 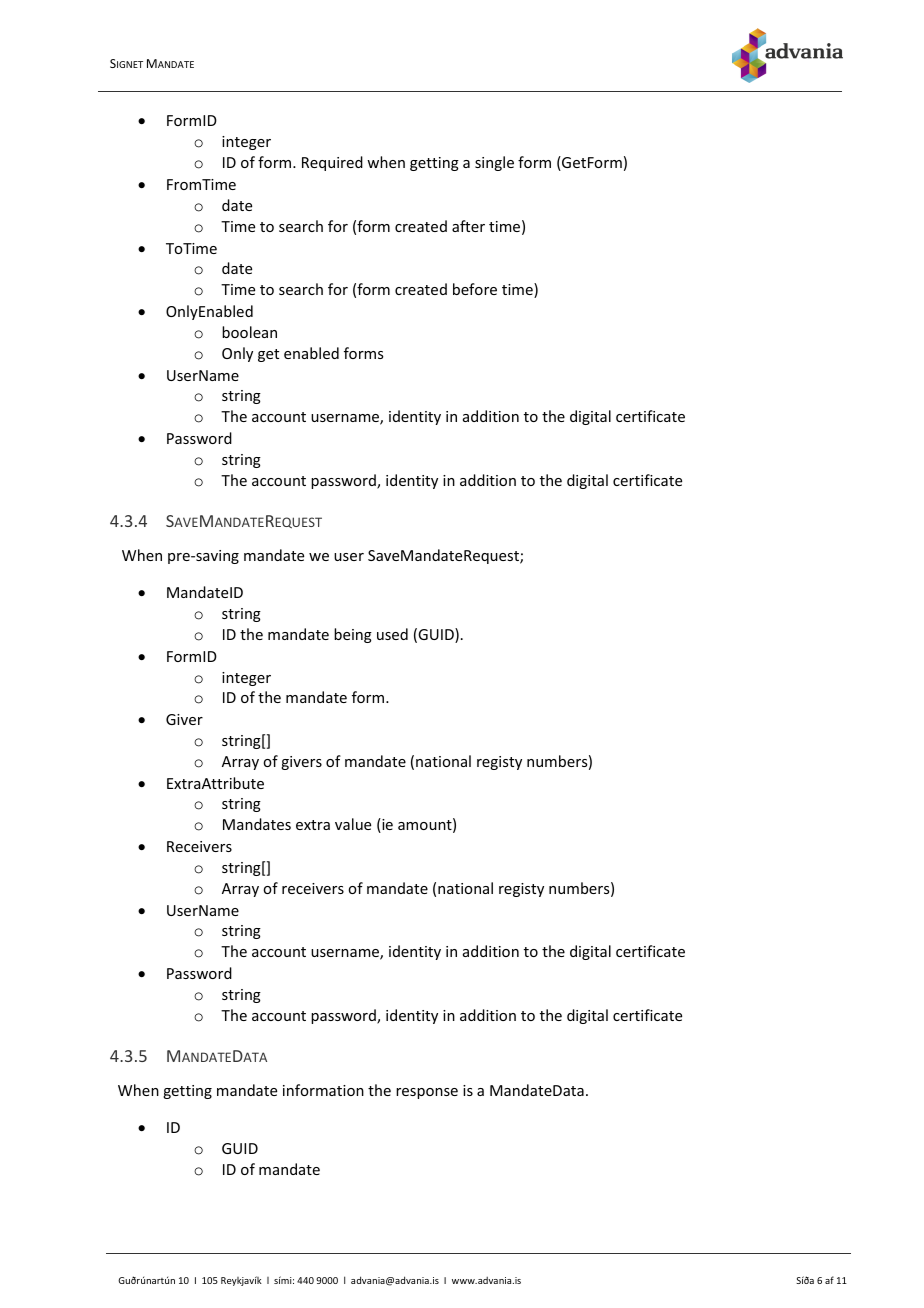 I want to click on after, so click(x=468, y=226).
